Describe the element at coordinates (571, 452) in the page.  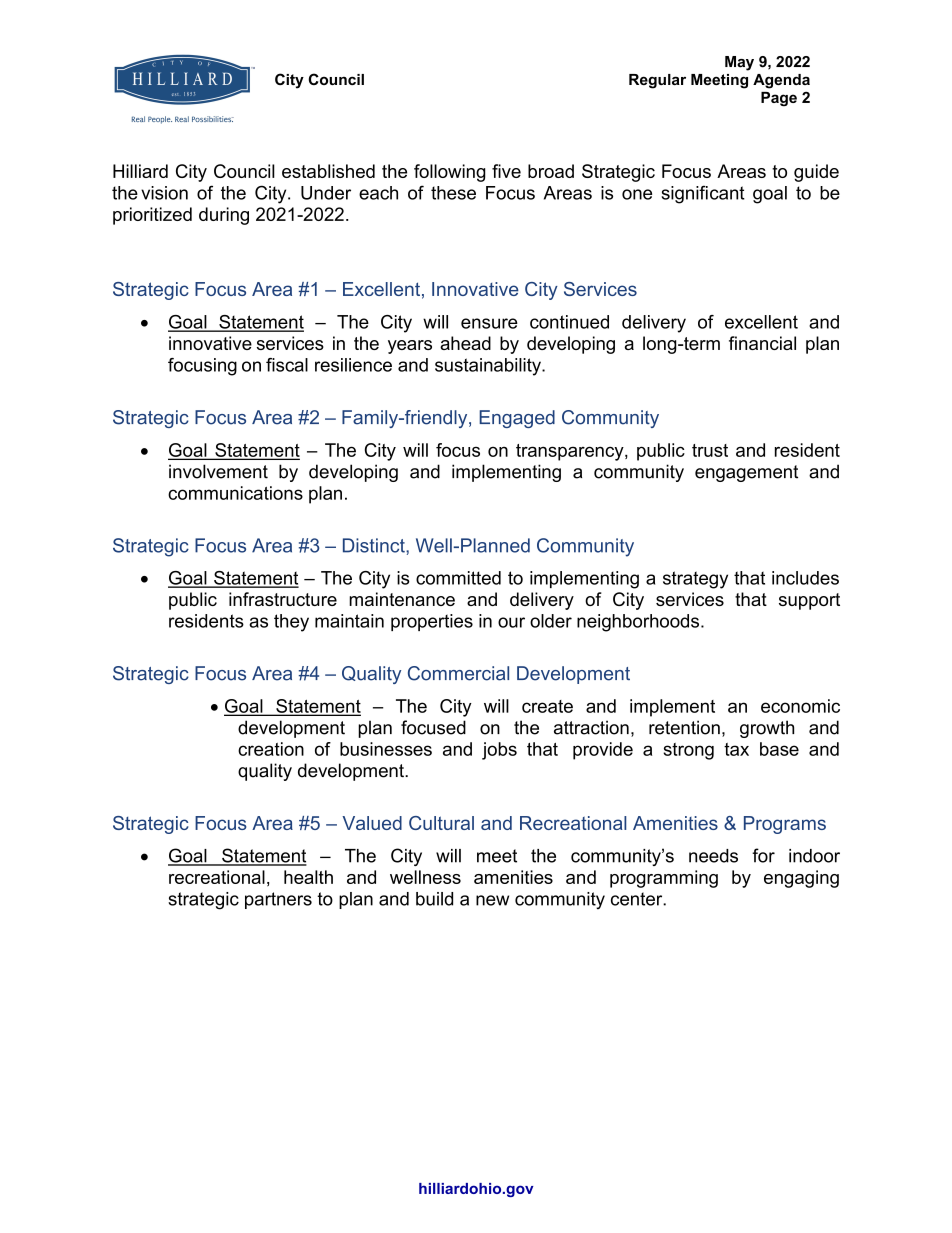
I see `transparency` at that location.
